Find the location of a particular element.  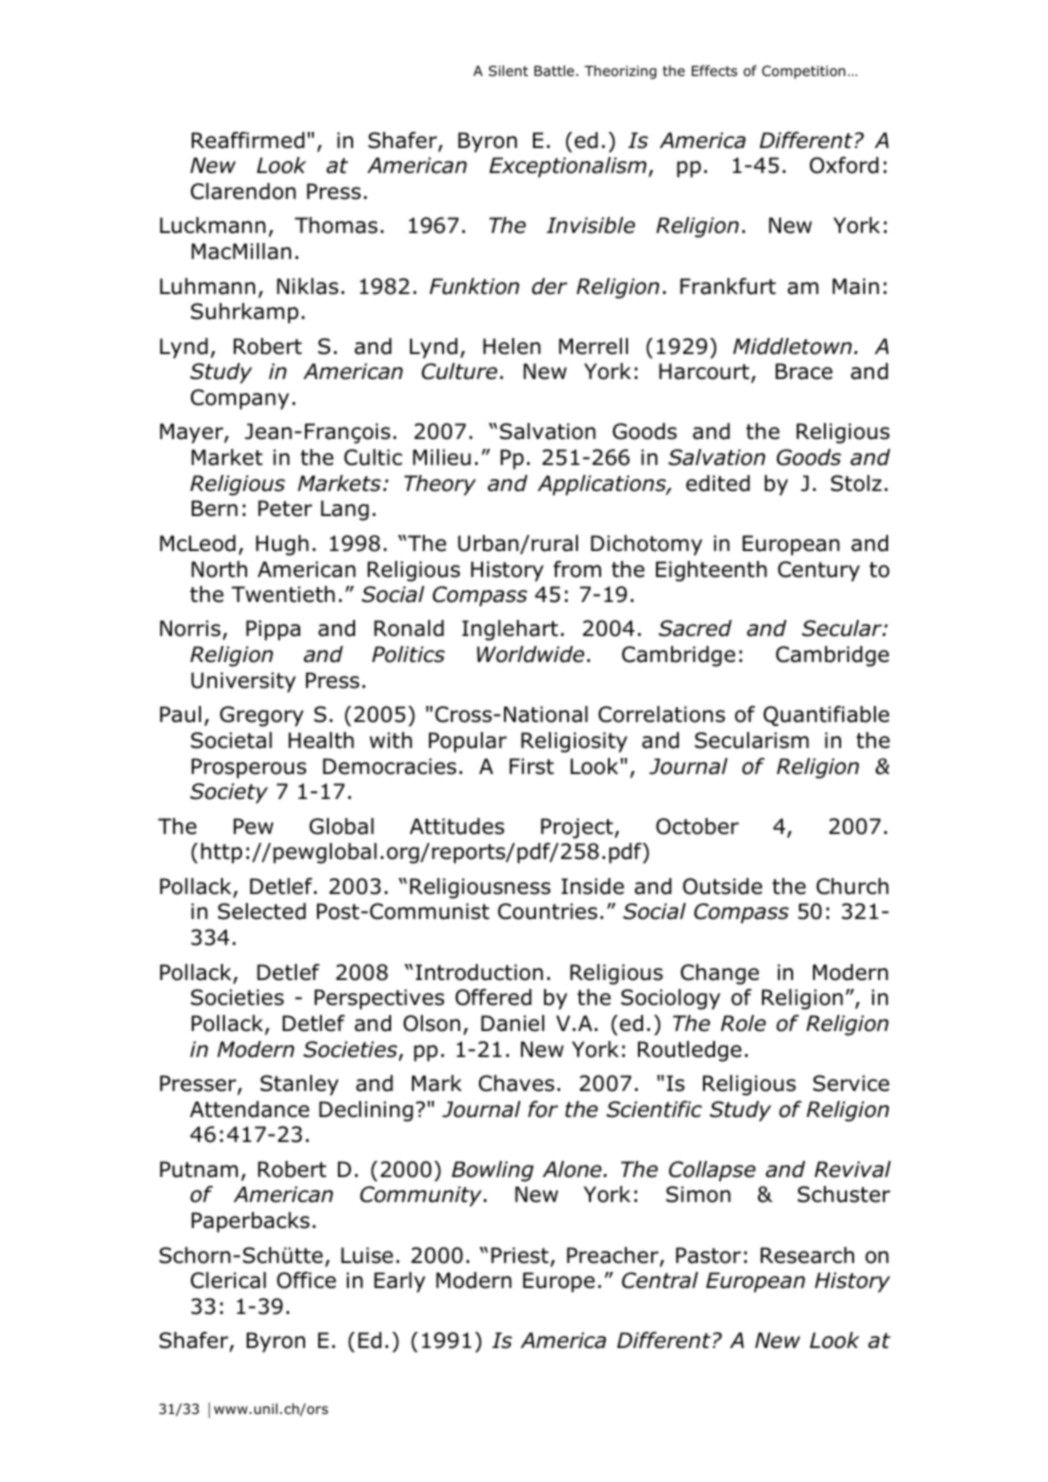

Competition is located at coordinates (803, 72).
